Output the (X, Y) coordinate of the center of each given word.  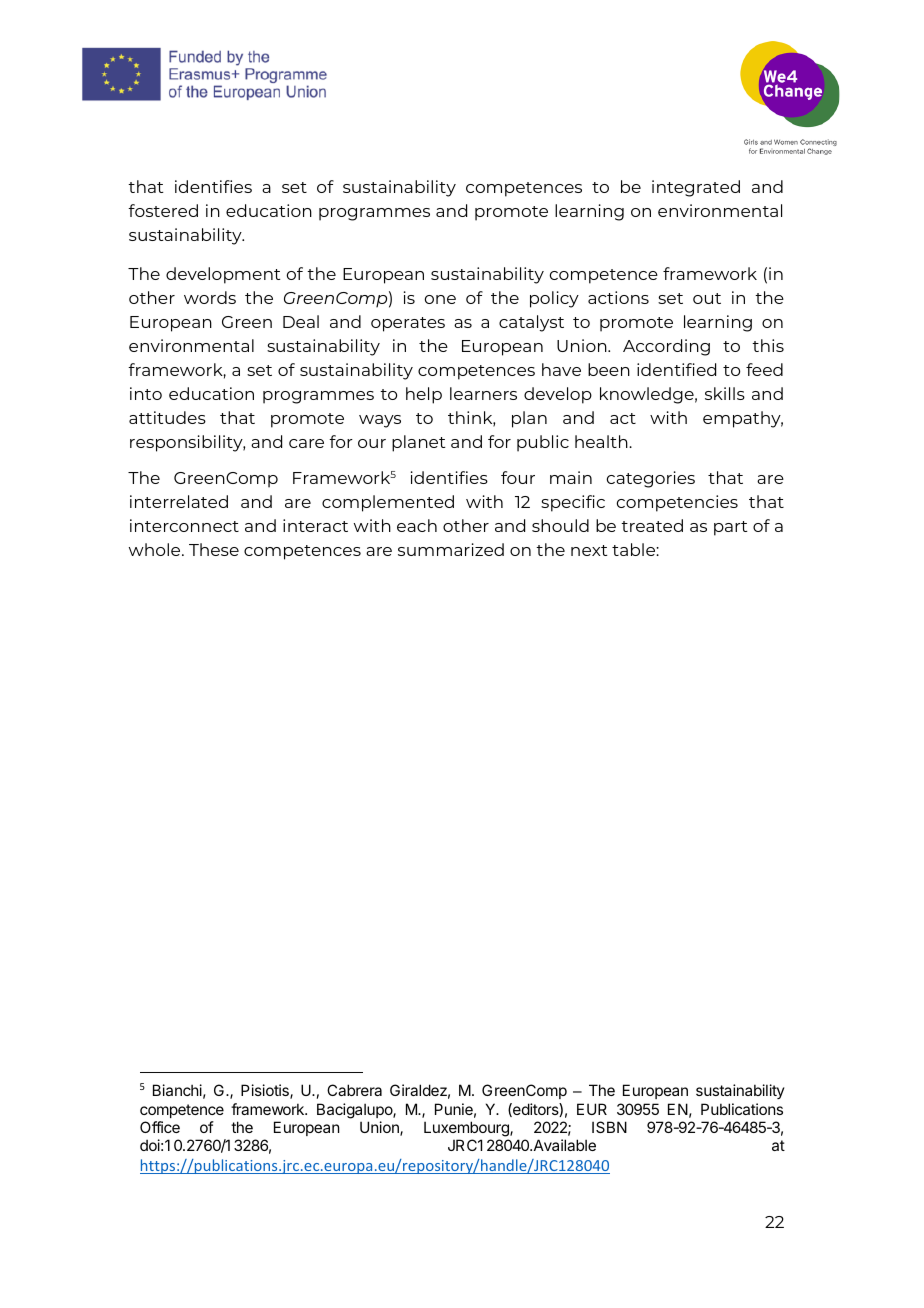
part (731, 528)
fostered (163, 210)
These (214, 549)
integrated (696, 188)
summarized (451, 549)
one (440, 299)
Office (160, 1127)
